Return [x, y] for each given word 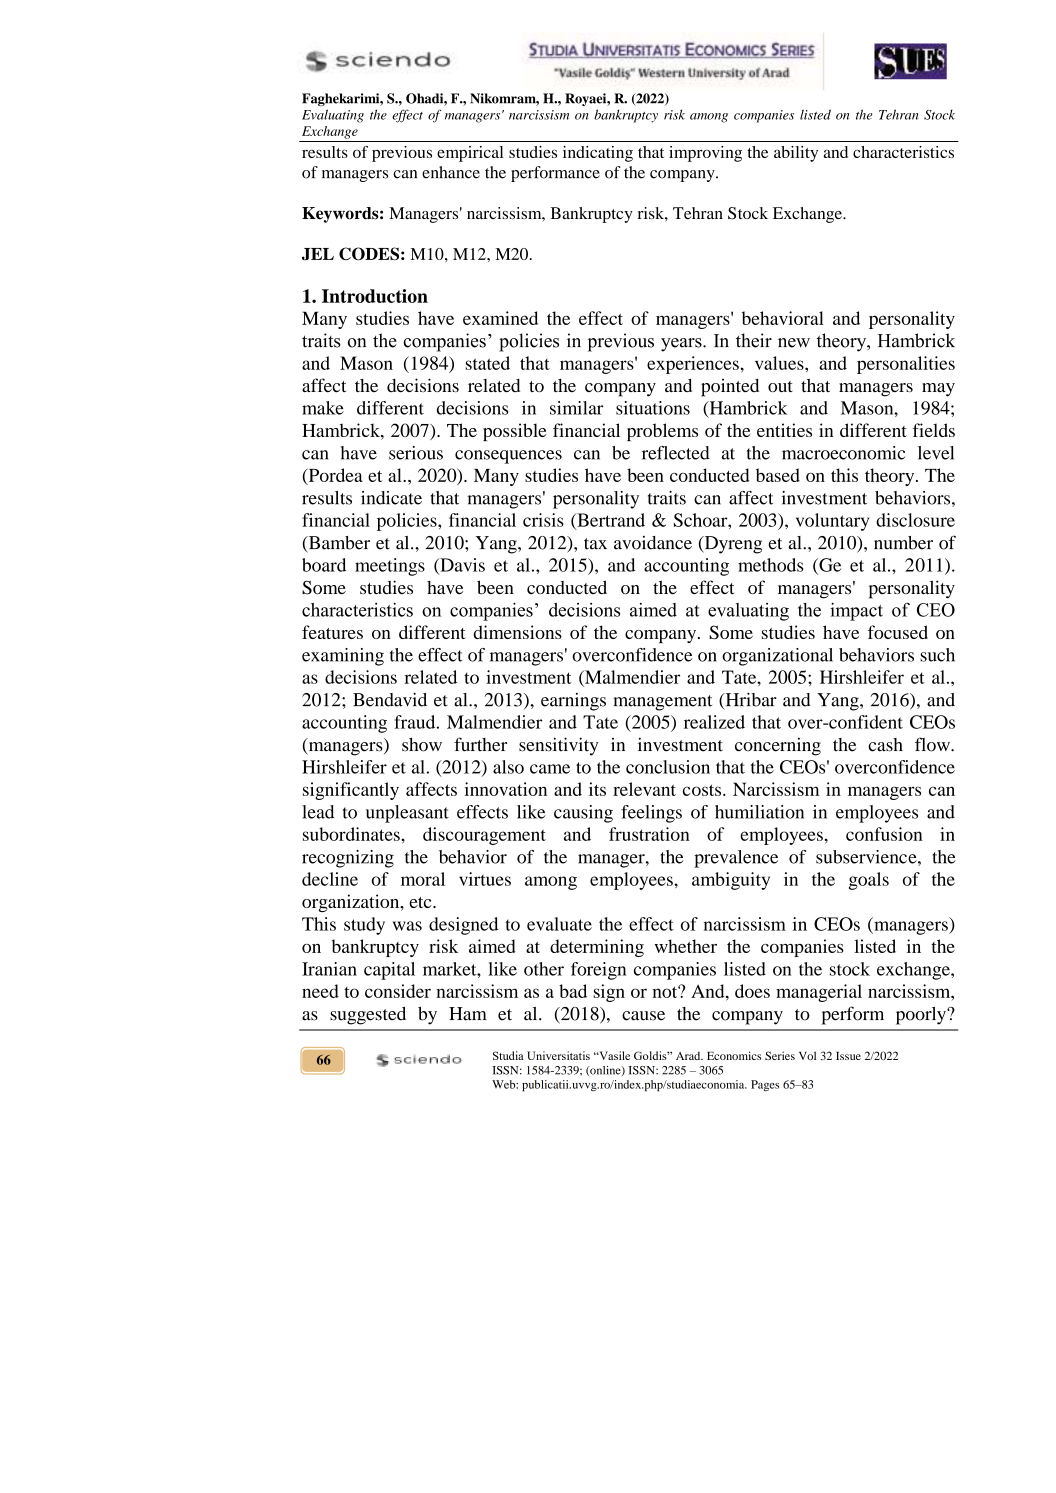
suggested [368, 1016]
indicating [598, 154]
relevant [644, 789]
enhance [451, 172]
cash [885, 745]
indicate [391, 498]
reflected [676, 453]
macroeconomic [843, 453]
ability [796, 154]
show [422, 745]
